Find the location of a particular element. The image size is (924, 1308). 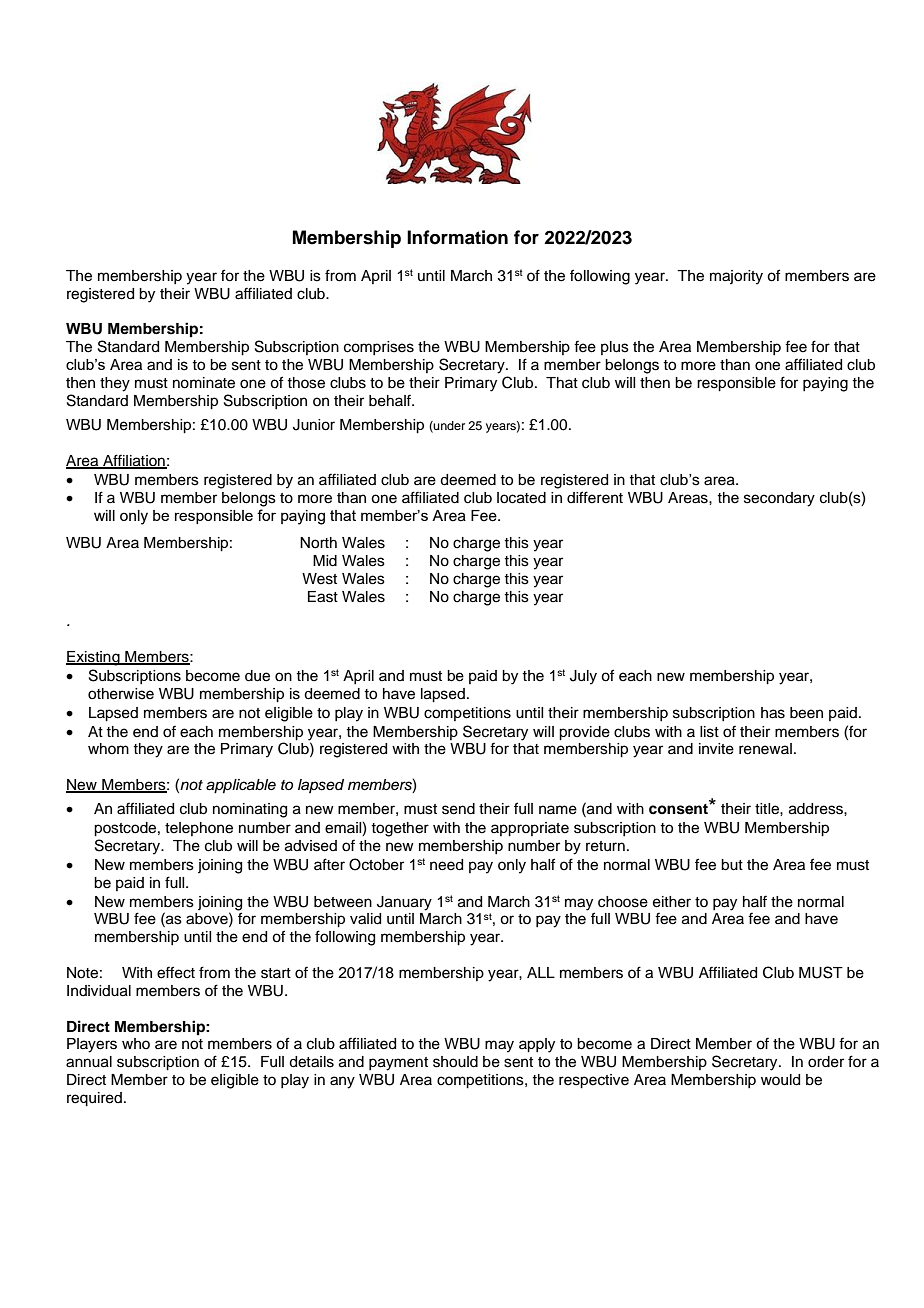

annual is located at coordinates (89, 1062).
